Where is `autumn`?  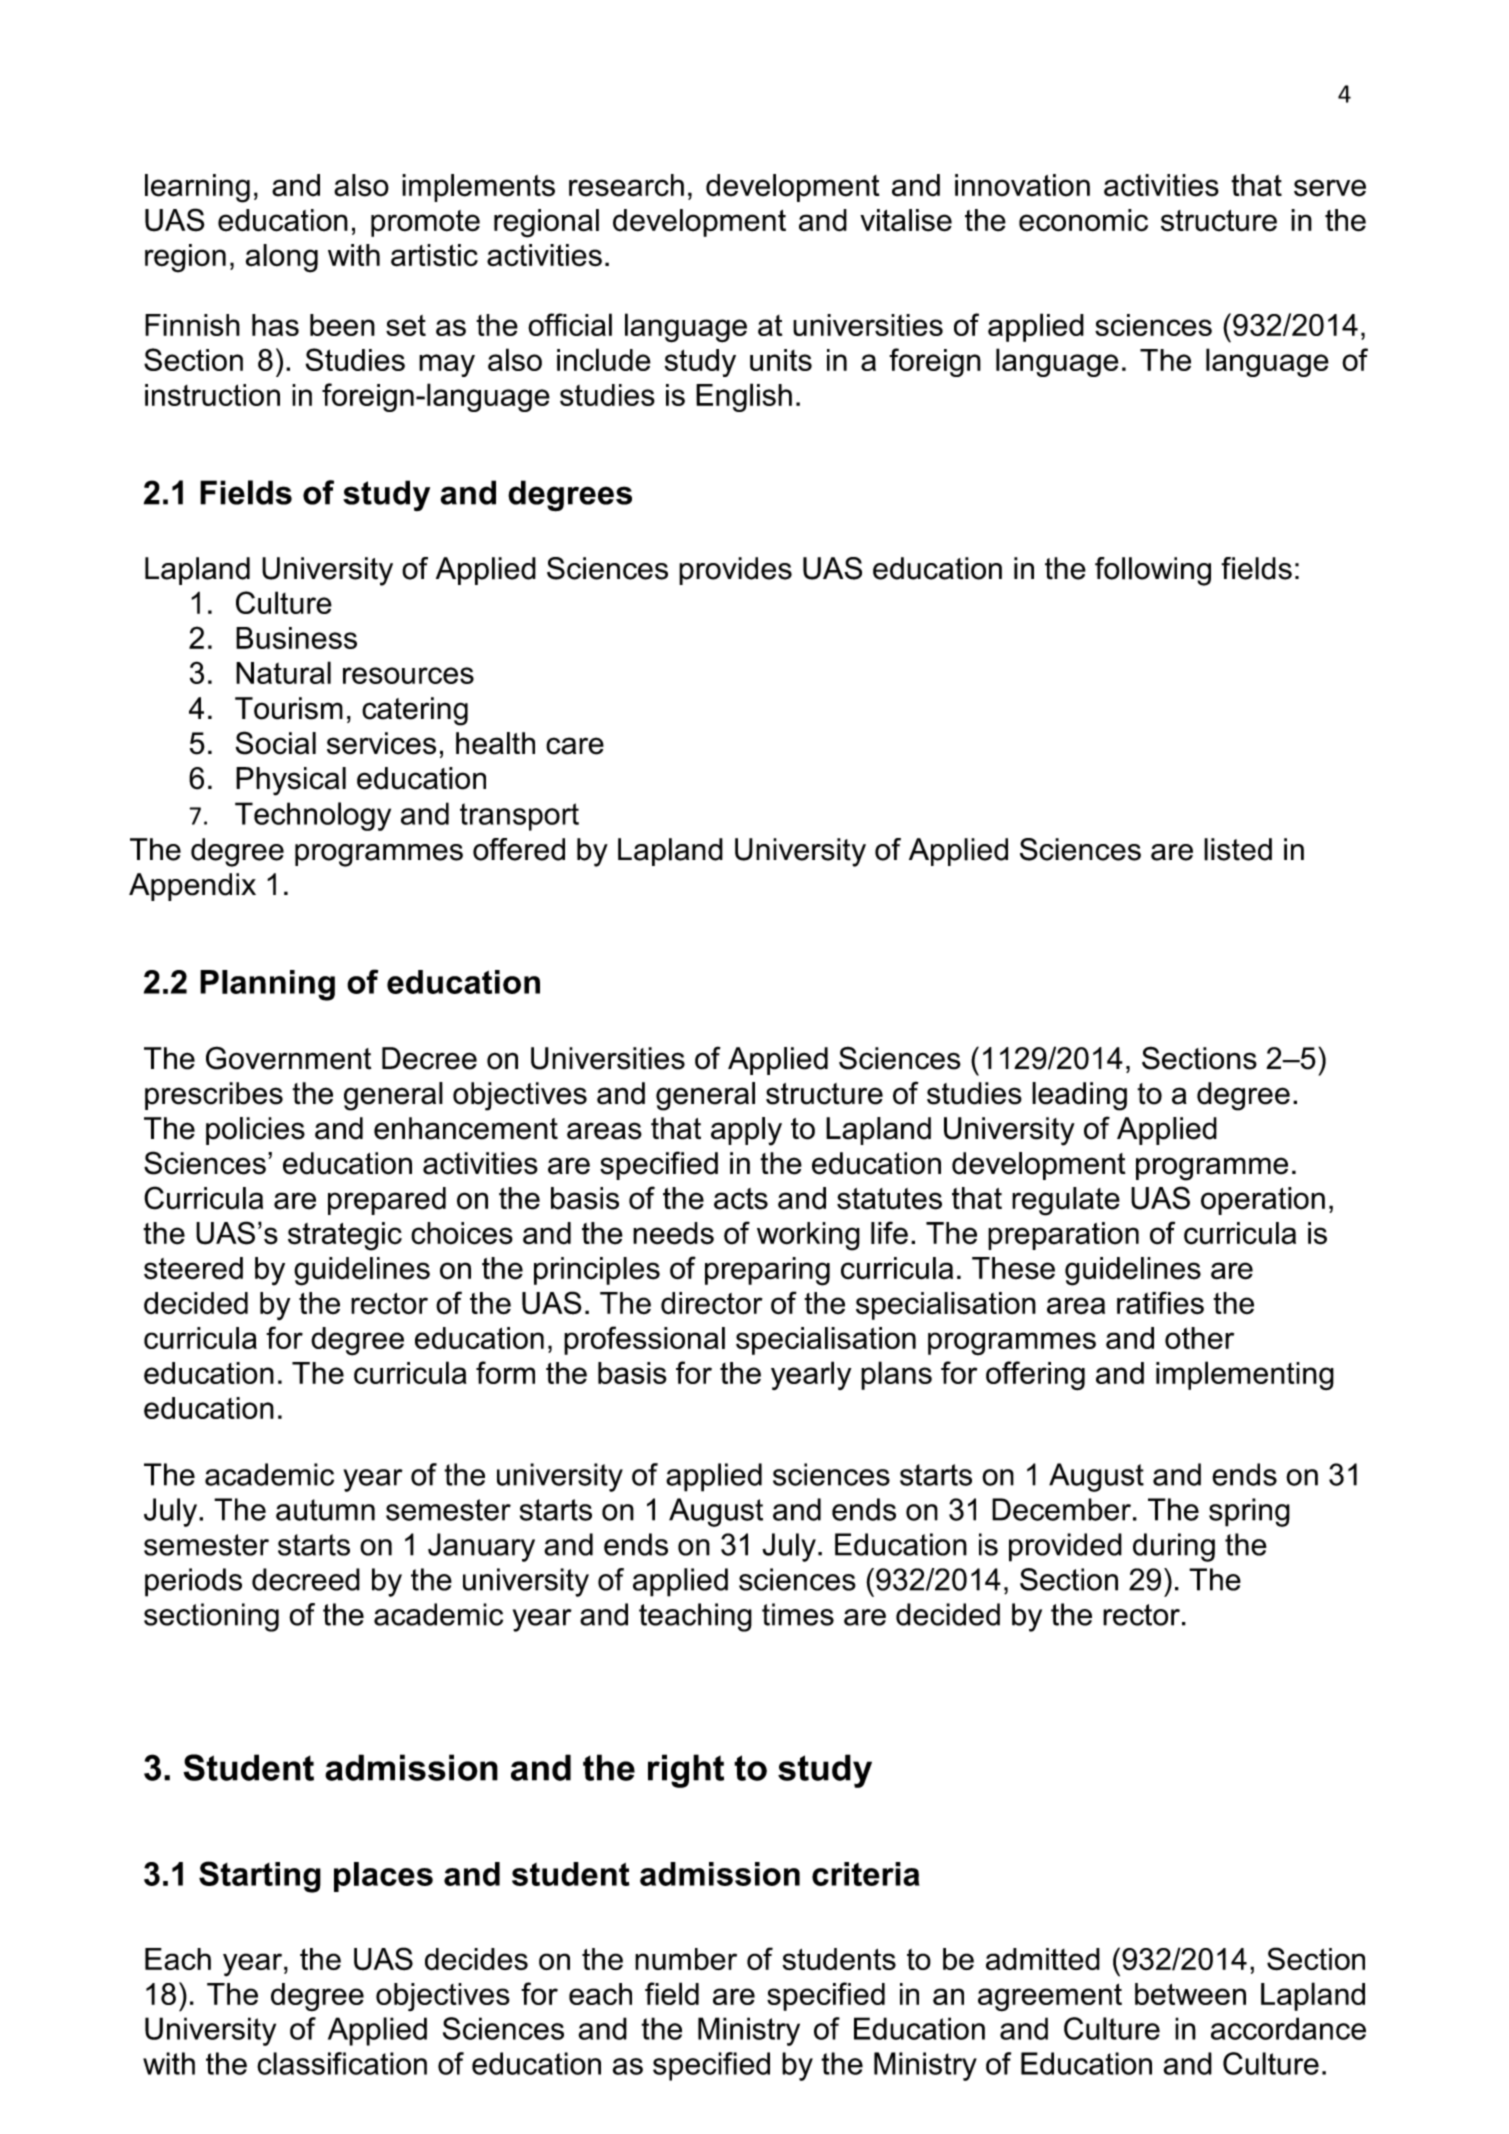 autumn is located at coordinates (325, 1510).
